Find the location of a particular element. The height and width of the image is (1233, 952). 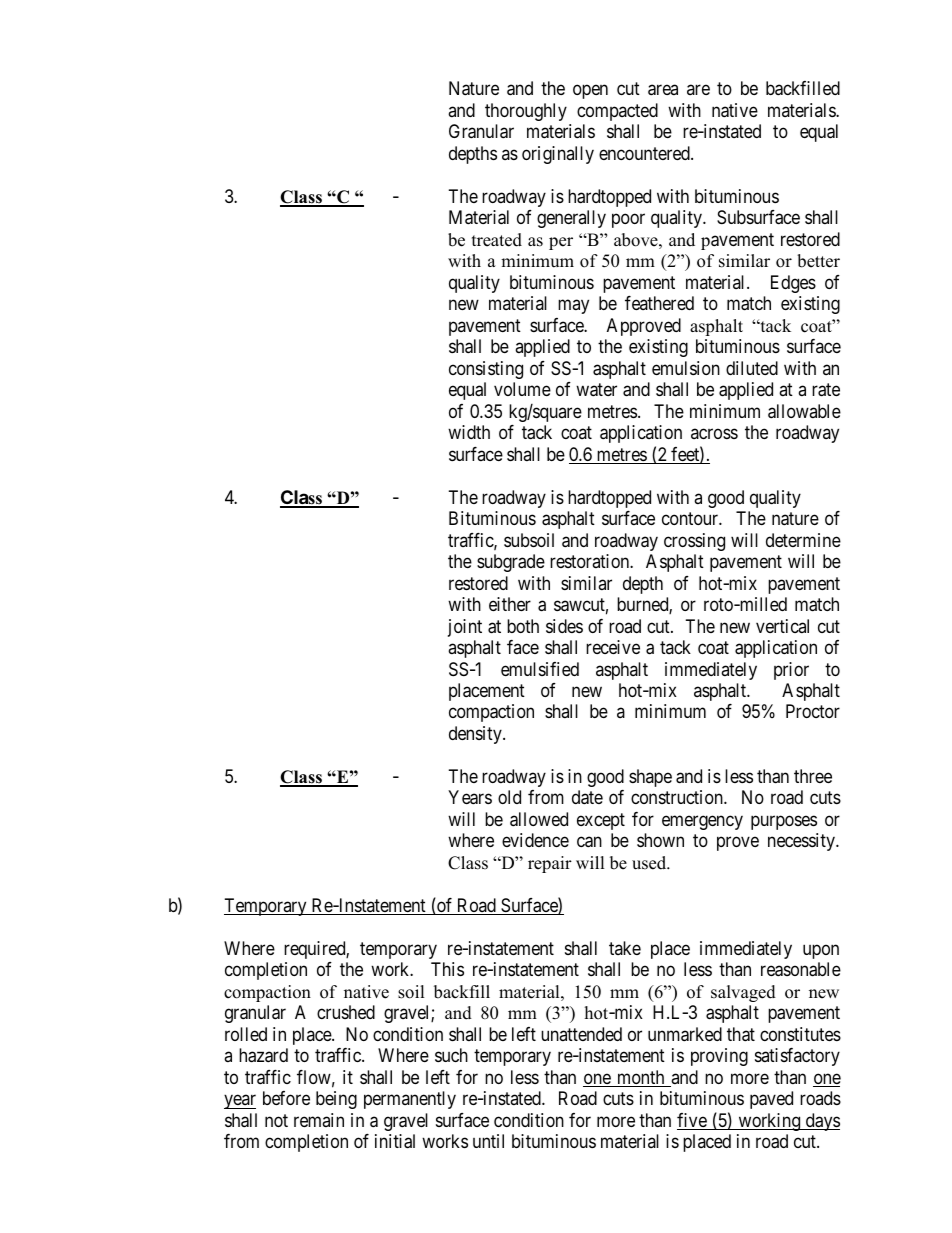

thoroughly is located at coordinates (526, 112).
